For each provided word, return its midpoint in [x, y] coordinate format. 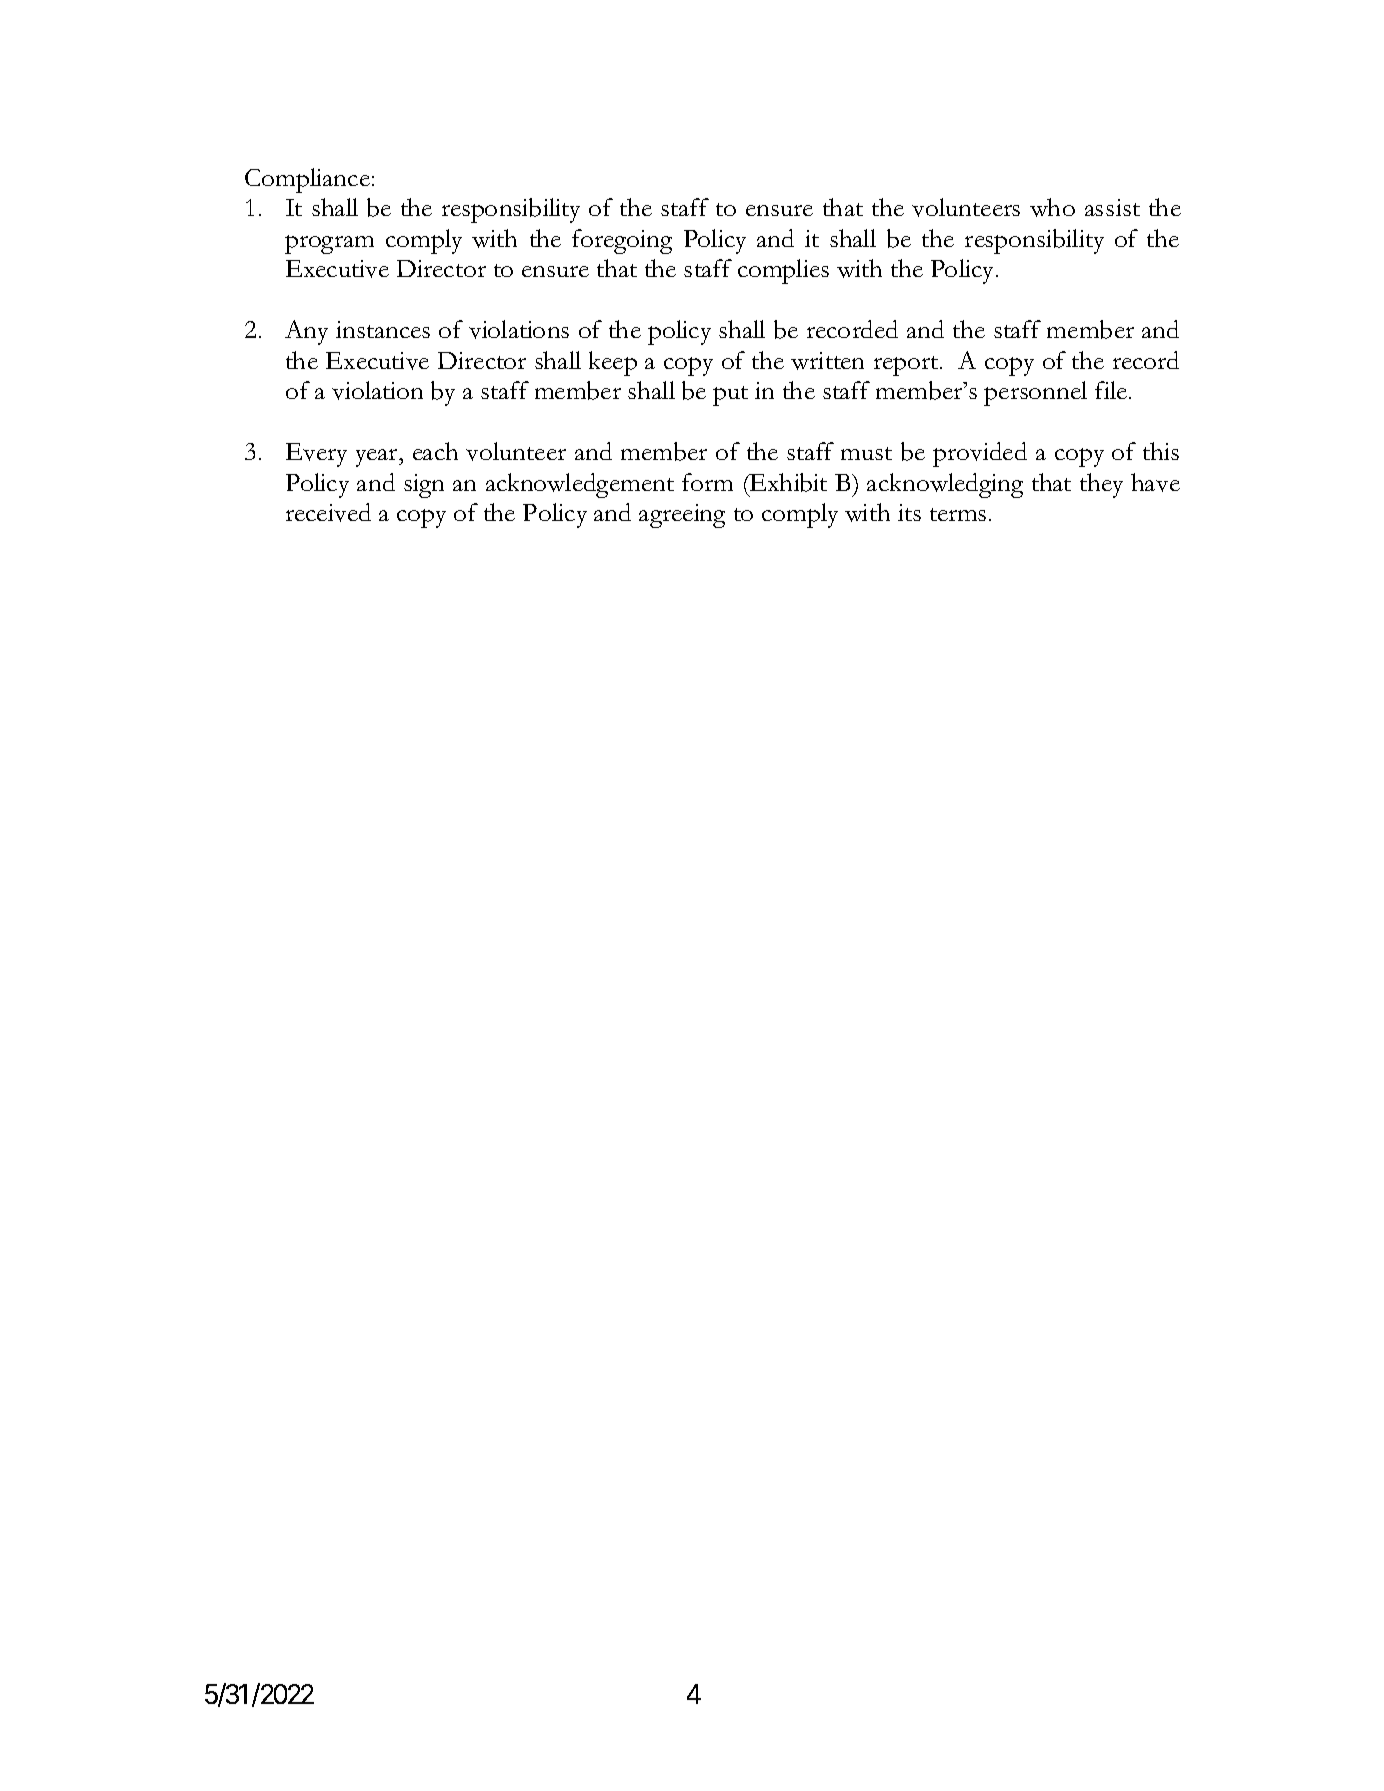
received [328, 512]
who [1052, 207]
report [907, 366]
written [827, 361]
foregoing [622, 241]
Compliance [307, 180]
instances [383, 329]
